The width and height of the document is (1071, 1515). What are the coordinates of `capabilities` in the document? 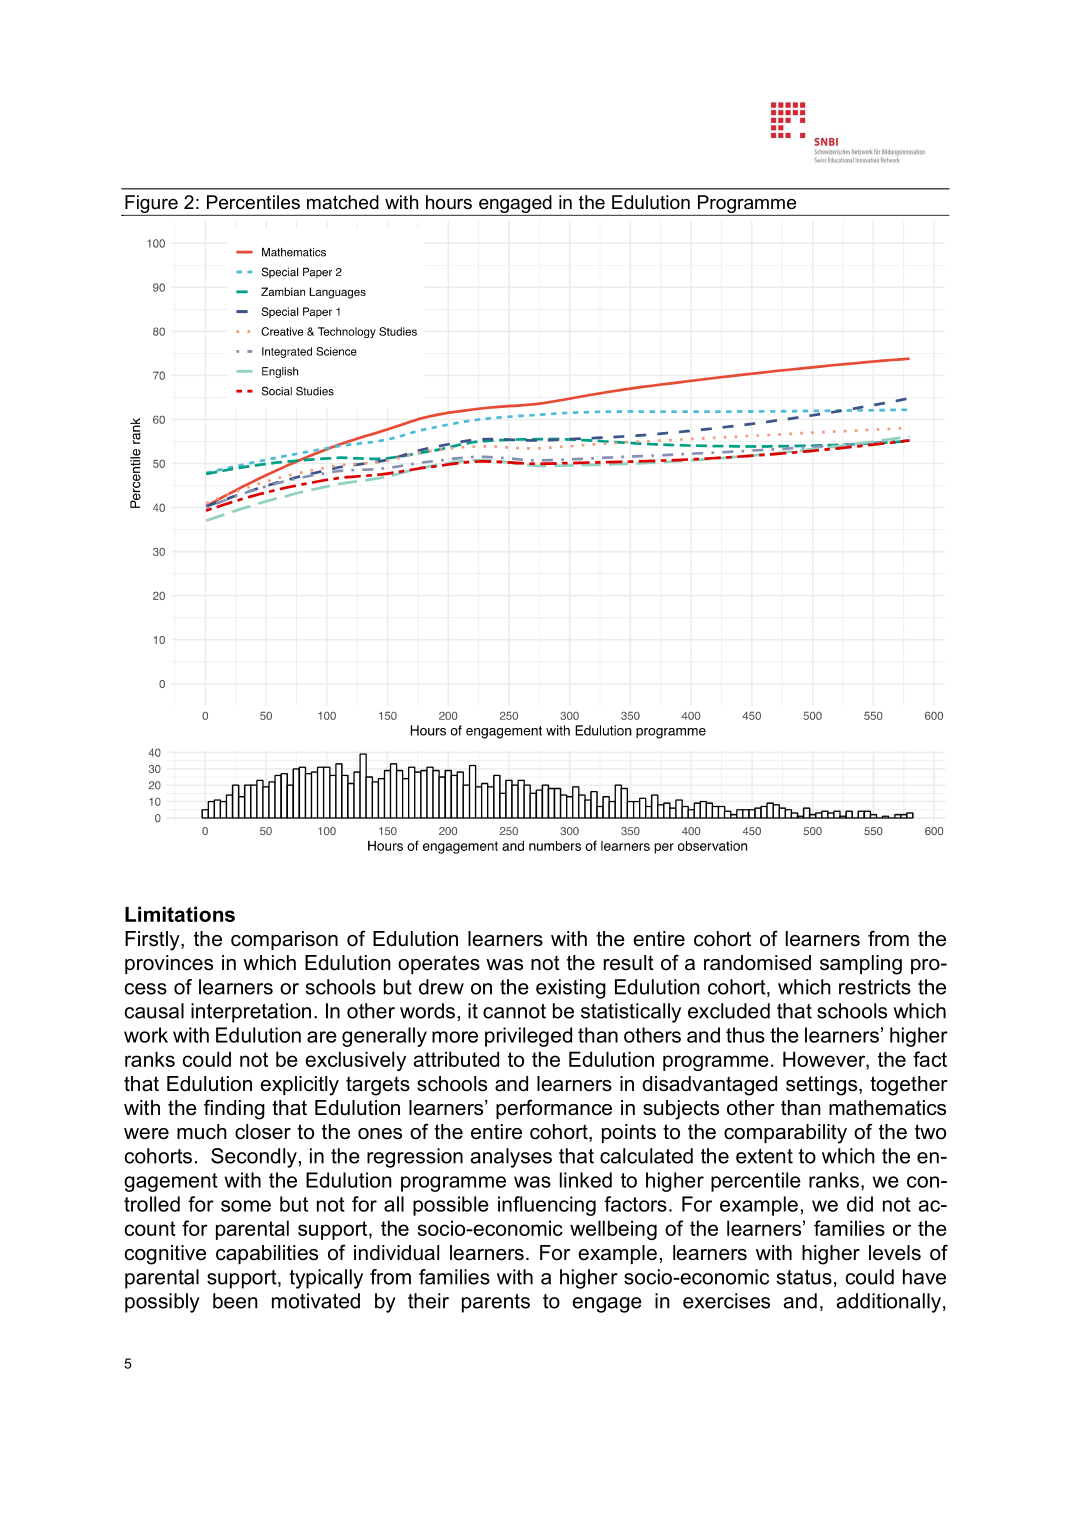 It's located at (267, 1254).
